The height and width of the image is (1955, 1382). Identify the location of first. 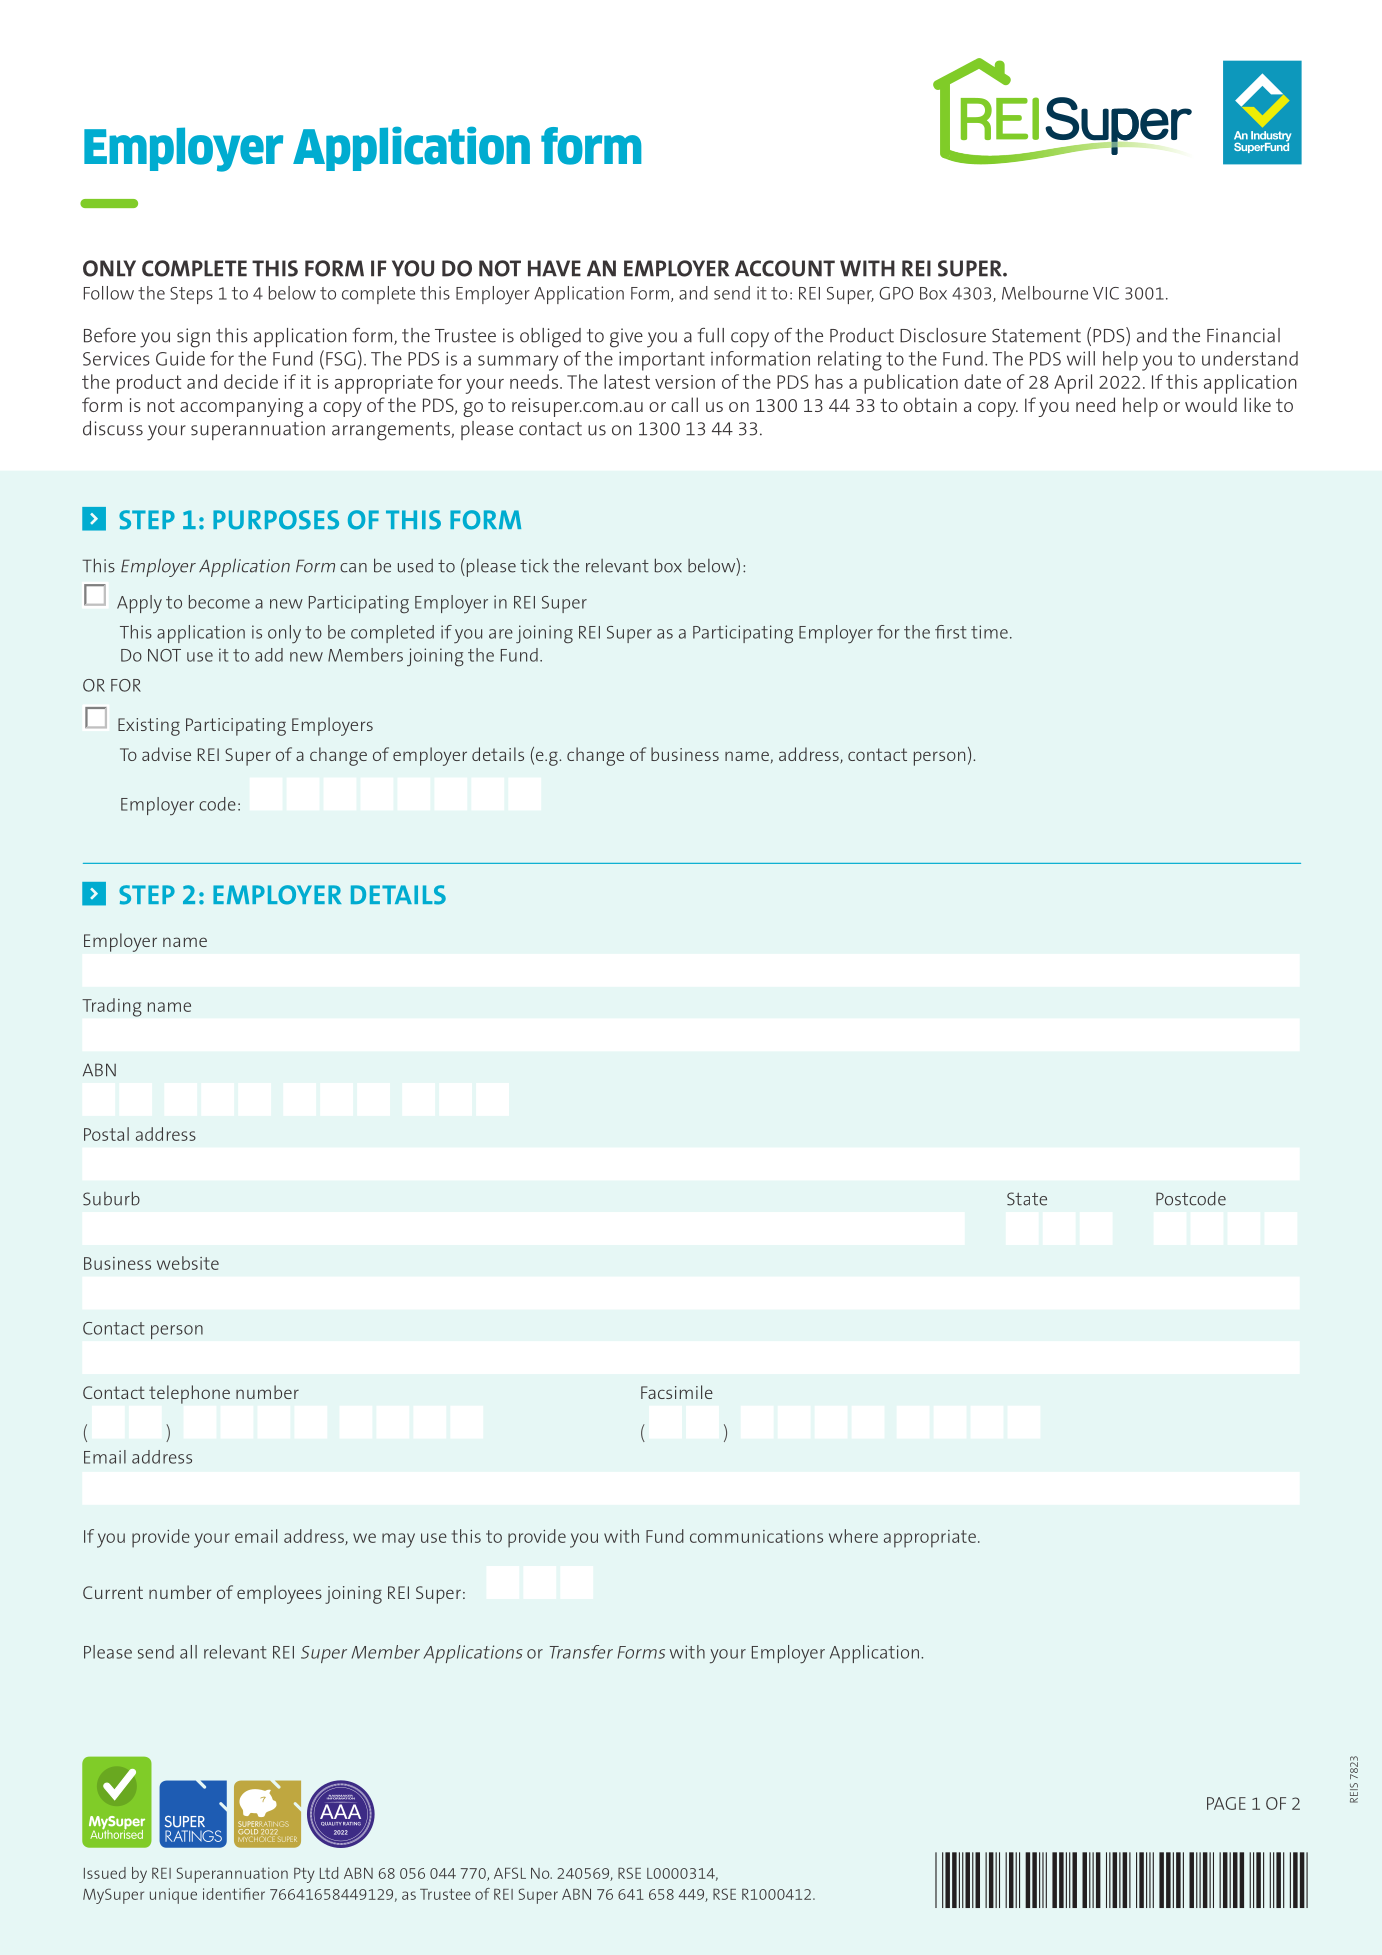
(951, 632).
